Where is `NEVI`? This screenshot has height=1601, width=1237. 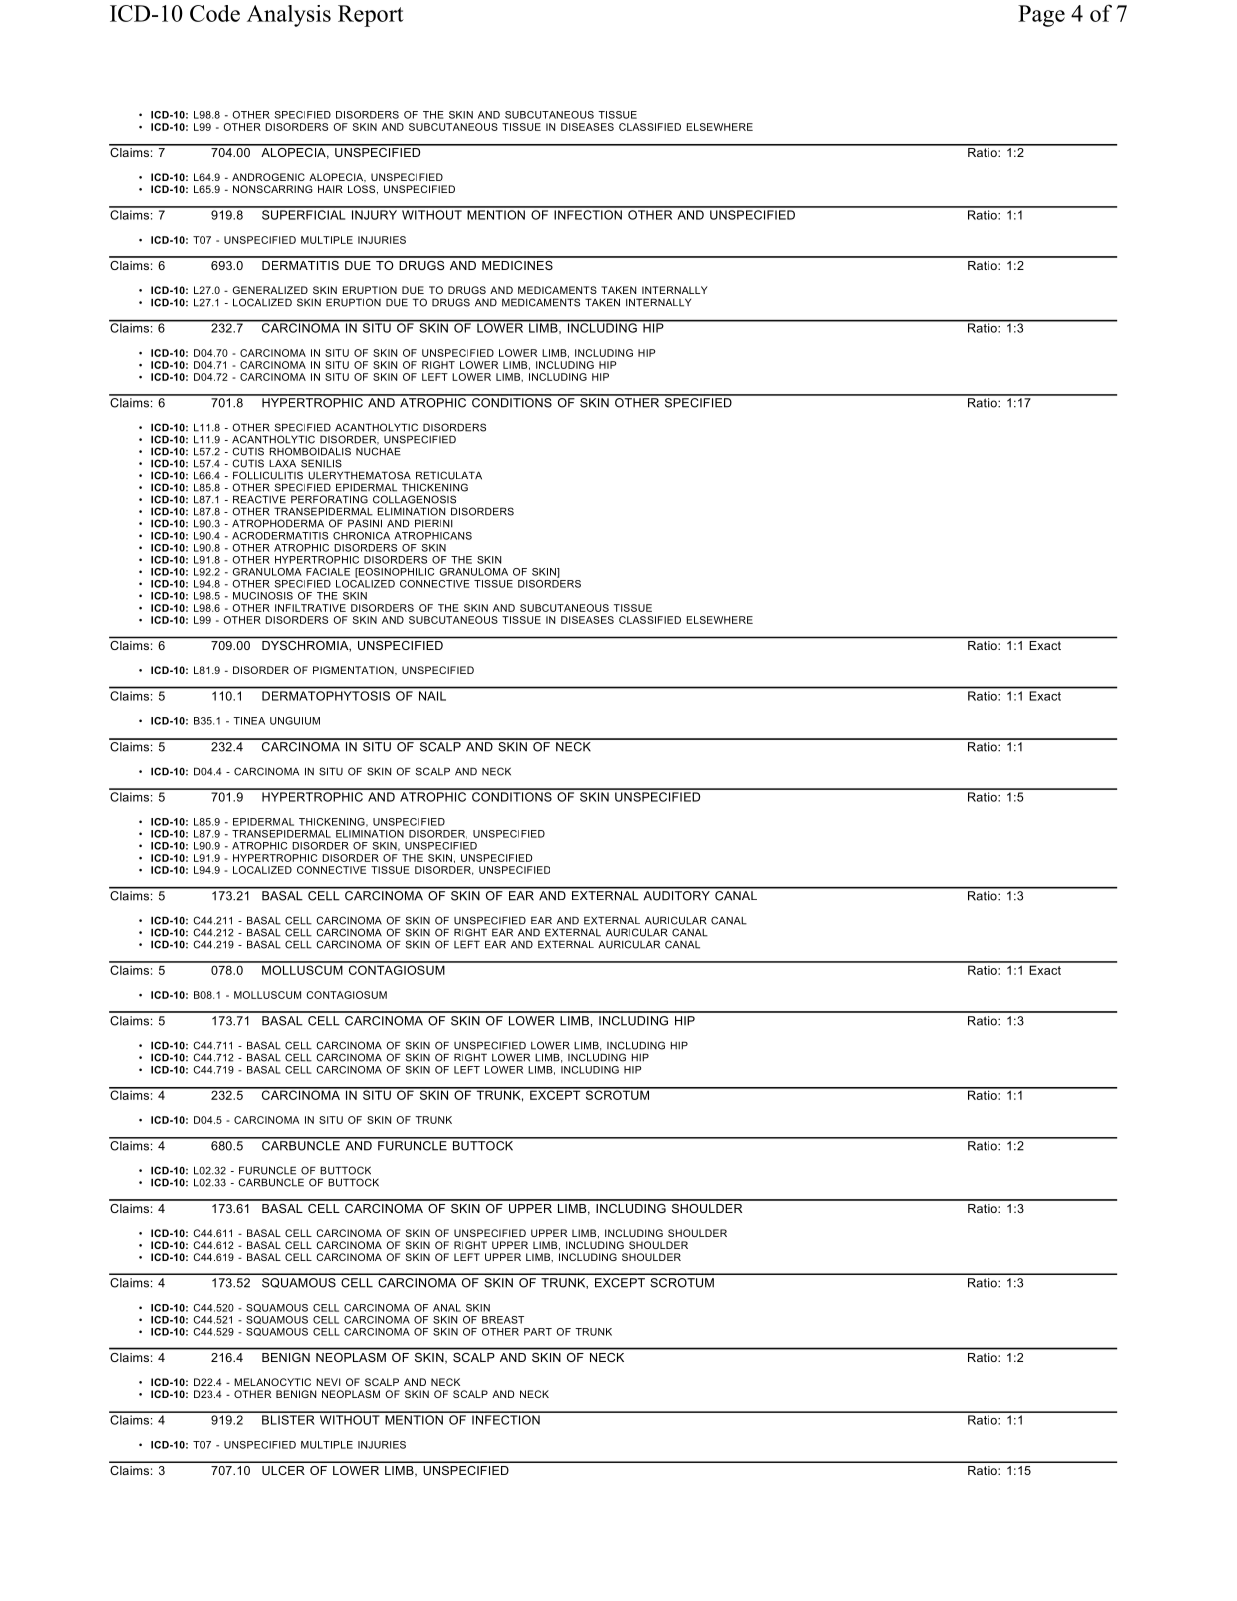
NEVI is located at coordinates (328, 1382).
